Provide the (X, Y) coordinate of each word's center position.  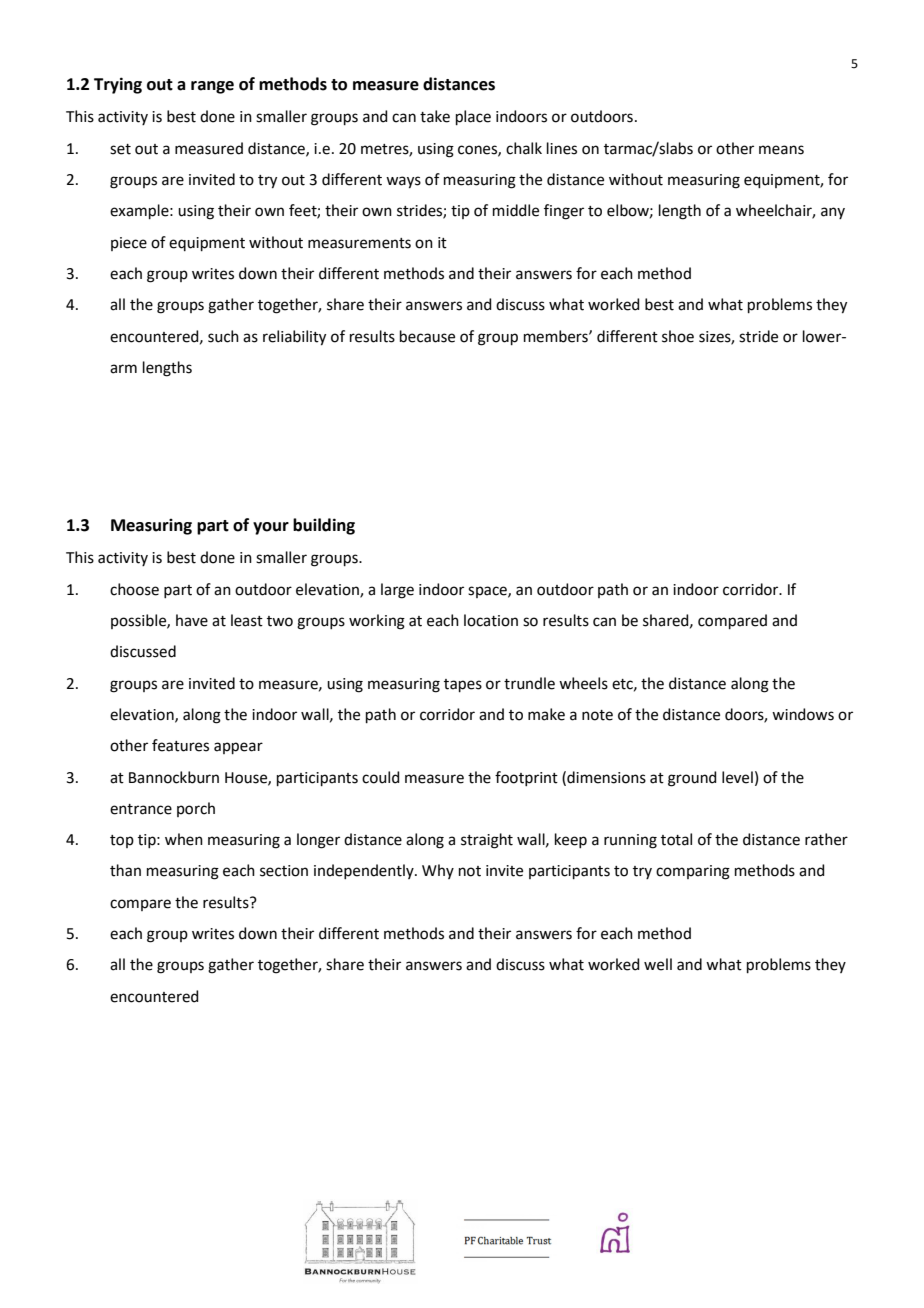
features (180, 745)
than (125, 870)
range (212, 87)
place (473, 117)
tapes (463, 685)
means (781, 150)
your (271, 528)
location (491, 620)
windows (803, 714)
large (397, 591)
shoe (678, 336)
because (427, 336)
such (223, 336)
